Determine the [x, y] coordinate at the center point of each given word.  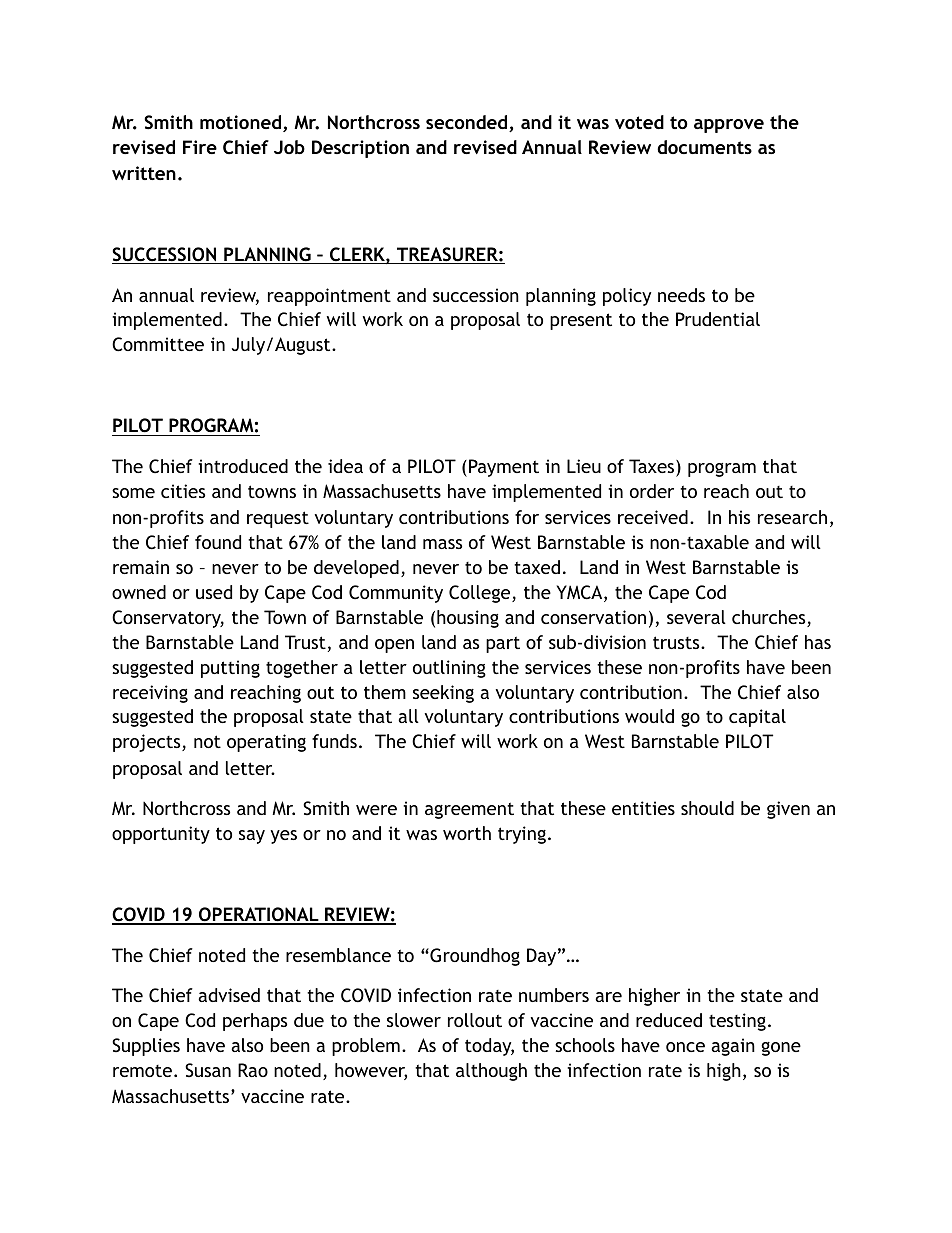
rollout [475, 1020]
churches [770, 618]
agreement [469, 810]
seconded [468, 123]
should [707, 808]
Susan [208, 1070]
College [481, 594]
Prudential [718, 319]
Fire [200, 147]
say [252, 837]
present [581, 321]
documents [704, 147]
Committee [158, 344]
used [214, 592]
